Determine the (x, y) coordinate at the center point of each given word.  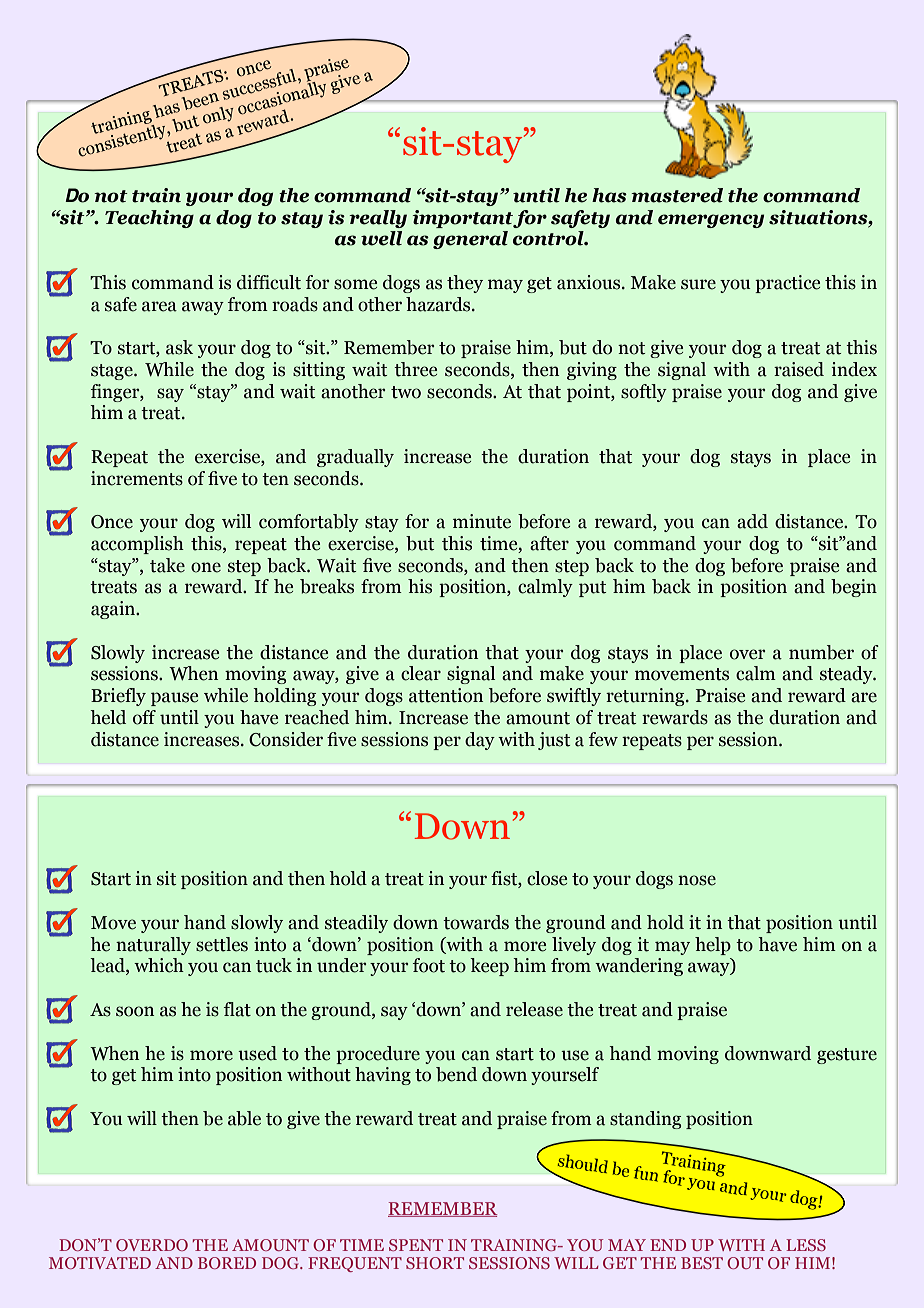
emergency (711, 221)
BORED (227, 1263)
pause (174, 699)
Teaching (149, 219)
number (821, 652)
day (480, 741)
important (463, 219)
